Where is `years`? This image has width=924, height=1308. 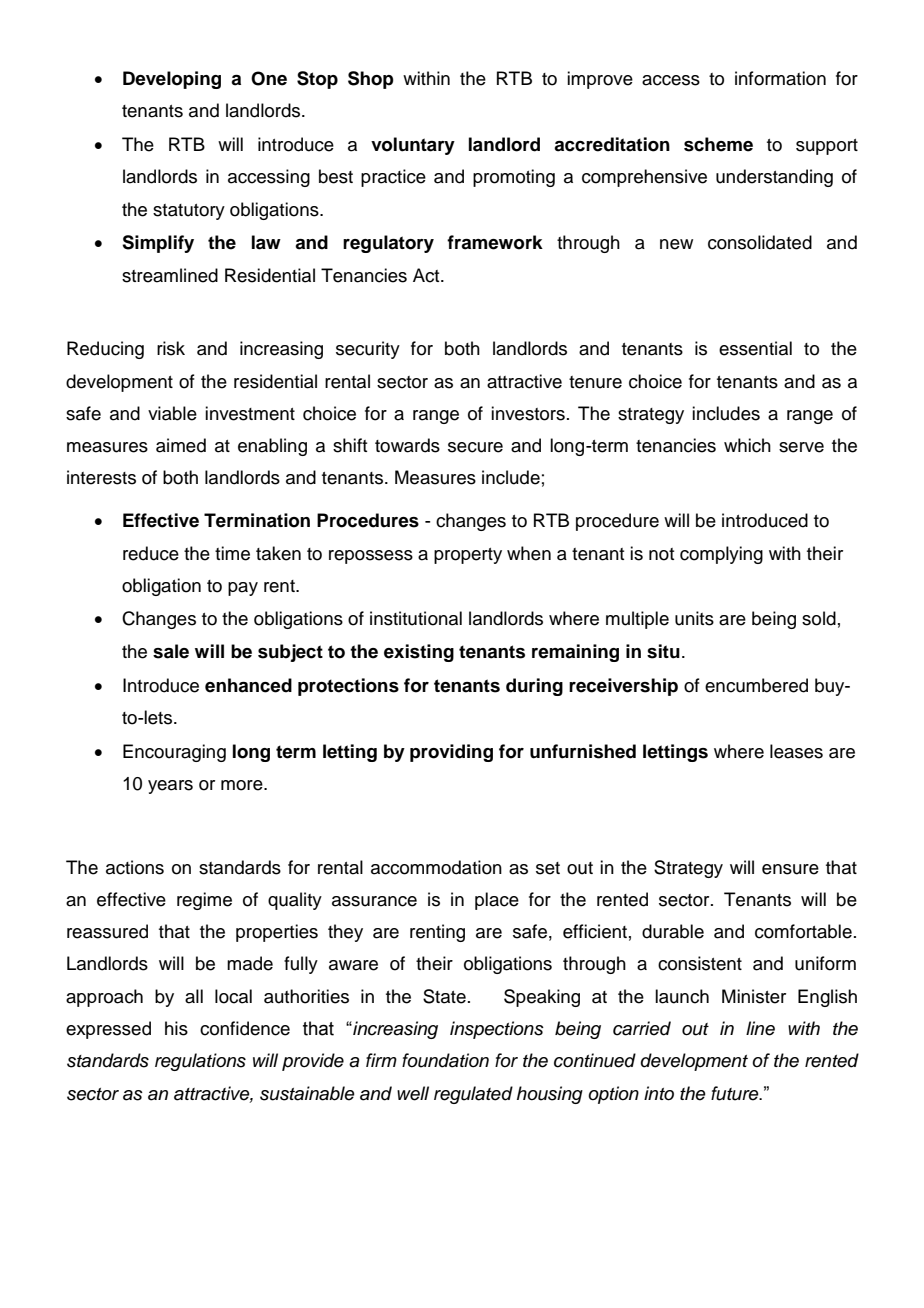
years is located at coordinates (170, 787).
